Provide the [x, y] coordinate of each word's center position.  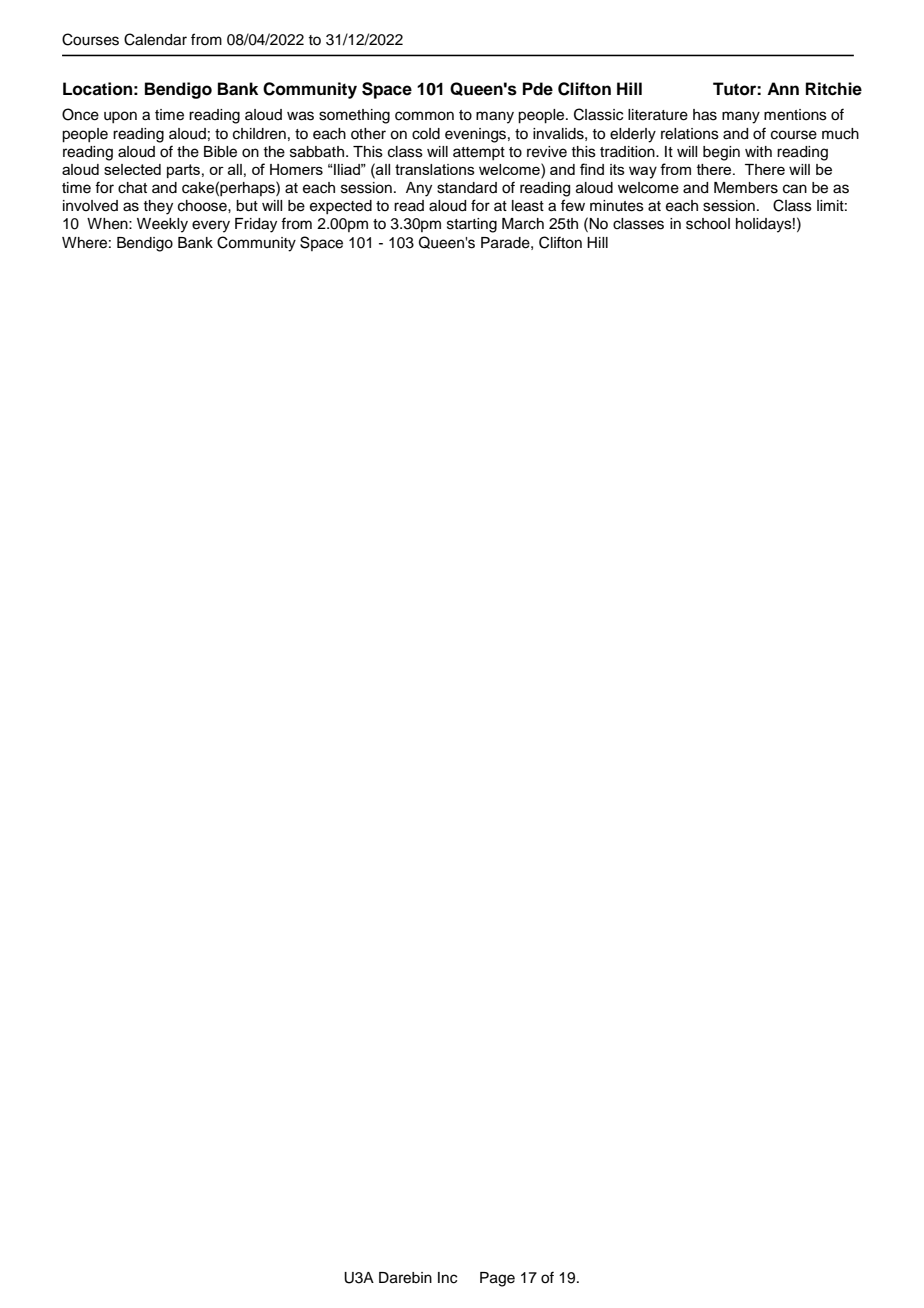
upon [120, 117]
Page [497, 1279]
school [708, 224]
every [211, 226]
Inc [447, 1278]
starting [472, 225]
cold [426, 134]
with [758, 151]
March [523, 224]
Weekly [162, 225]
